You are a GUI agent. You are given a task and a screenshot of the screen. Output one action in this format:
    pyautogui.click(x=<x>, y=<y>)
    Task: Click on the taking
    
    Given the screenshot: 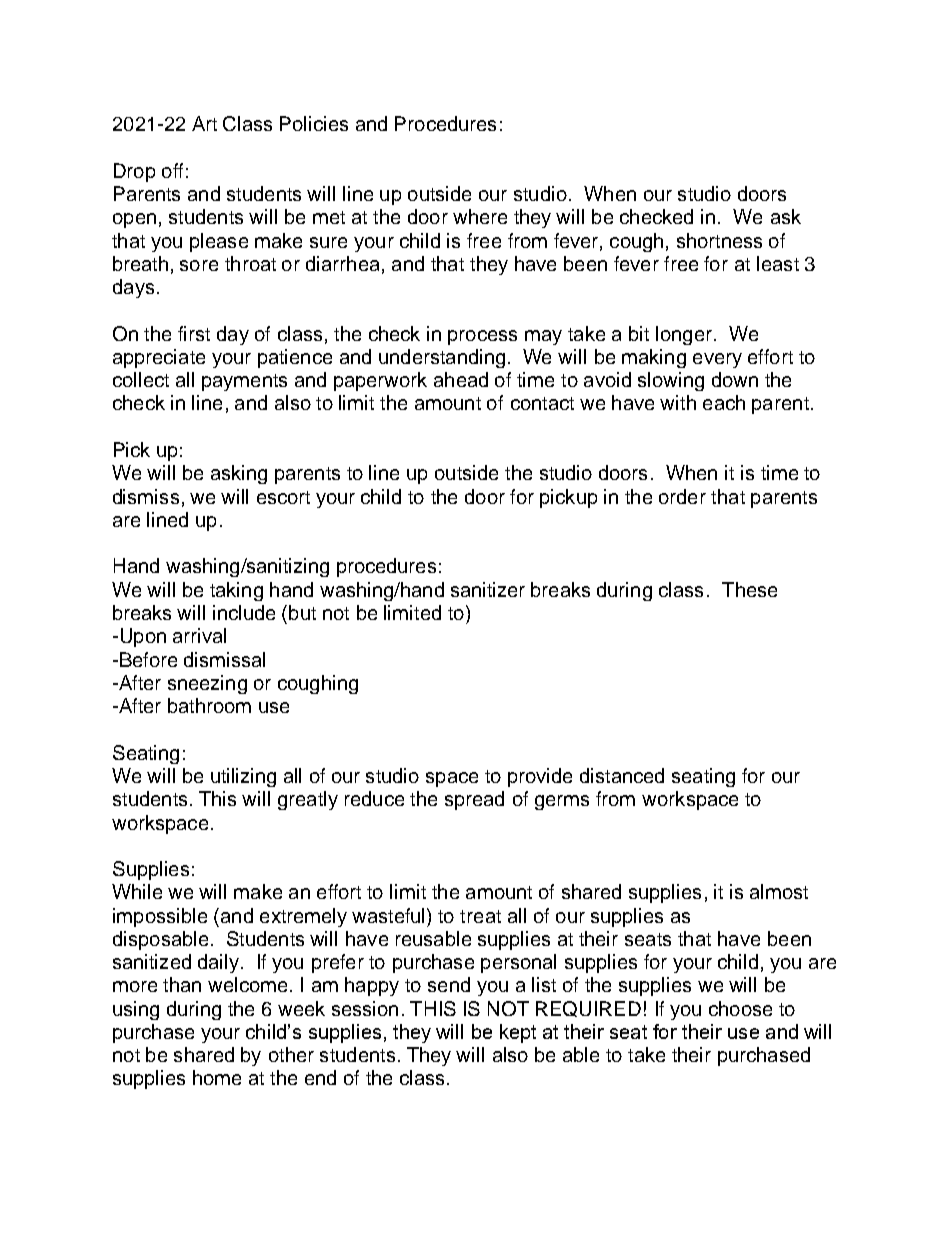 What is the action you would take?
    pyautogui.click(x=236, y=591)
